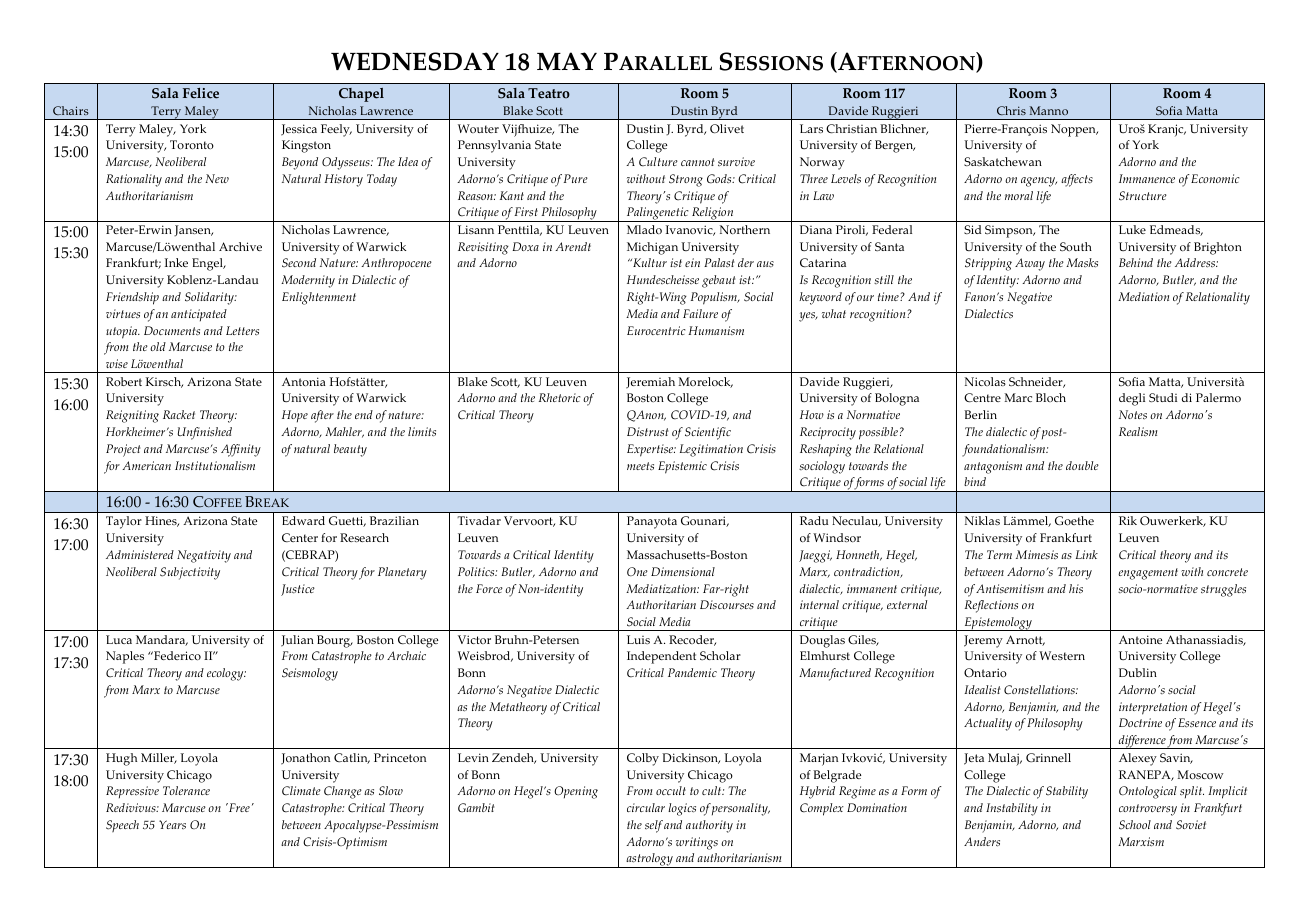 The width and height of the screenshot is (1308, 924). What do you see at coordinates (125, 657) in the screenshot?
I see `Naples` at bounding box center [125, 657].
